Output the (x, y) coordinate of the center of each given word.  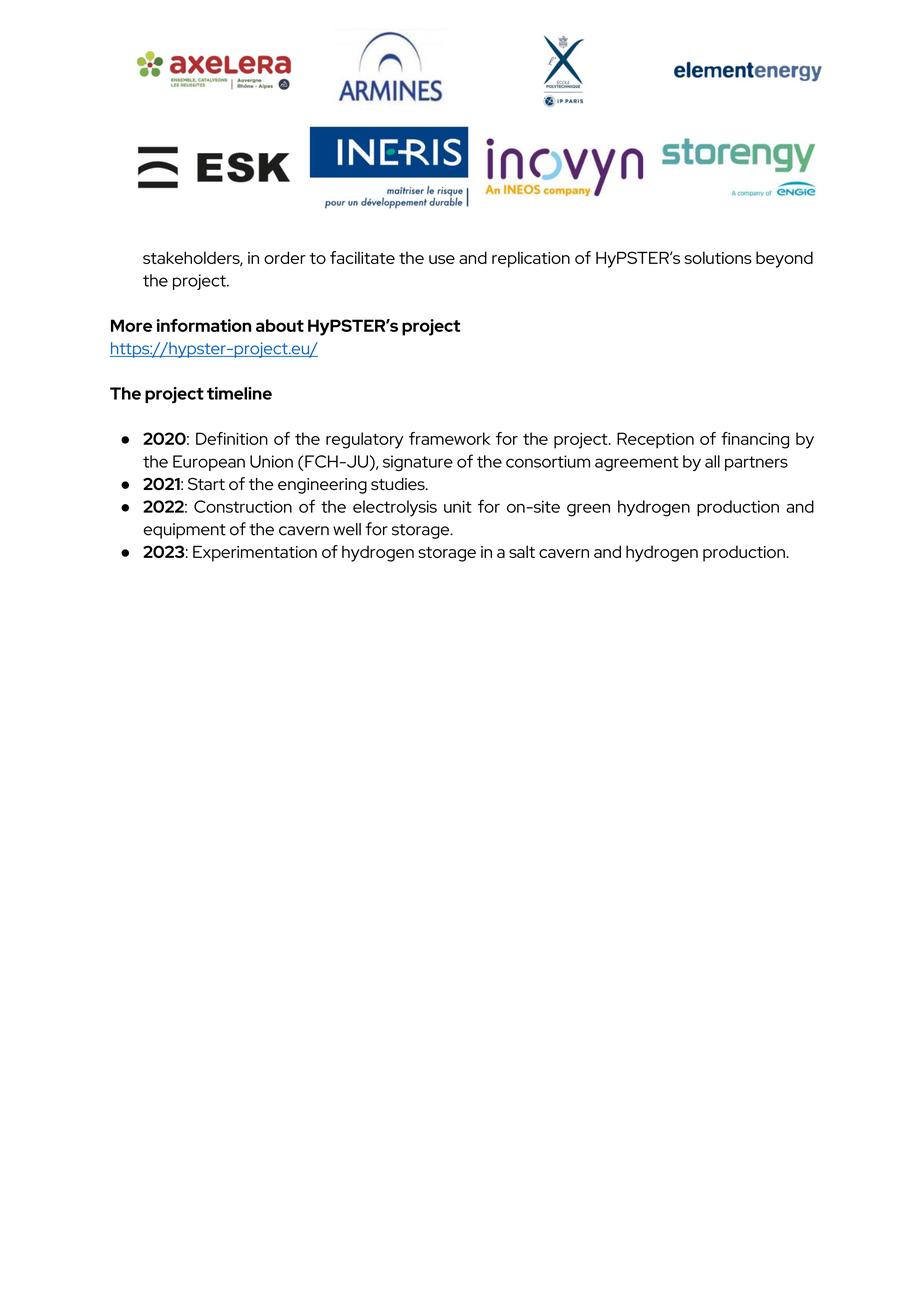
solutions (718, 257)
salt (522, 551)
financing (755, 440)
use (442, 259)
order (285, 257)
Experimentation (255, 554)
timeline (239, 393)
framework (449, 438)
